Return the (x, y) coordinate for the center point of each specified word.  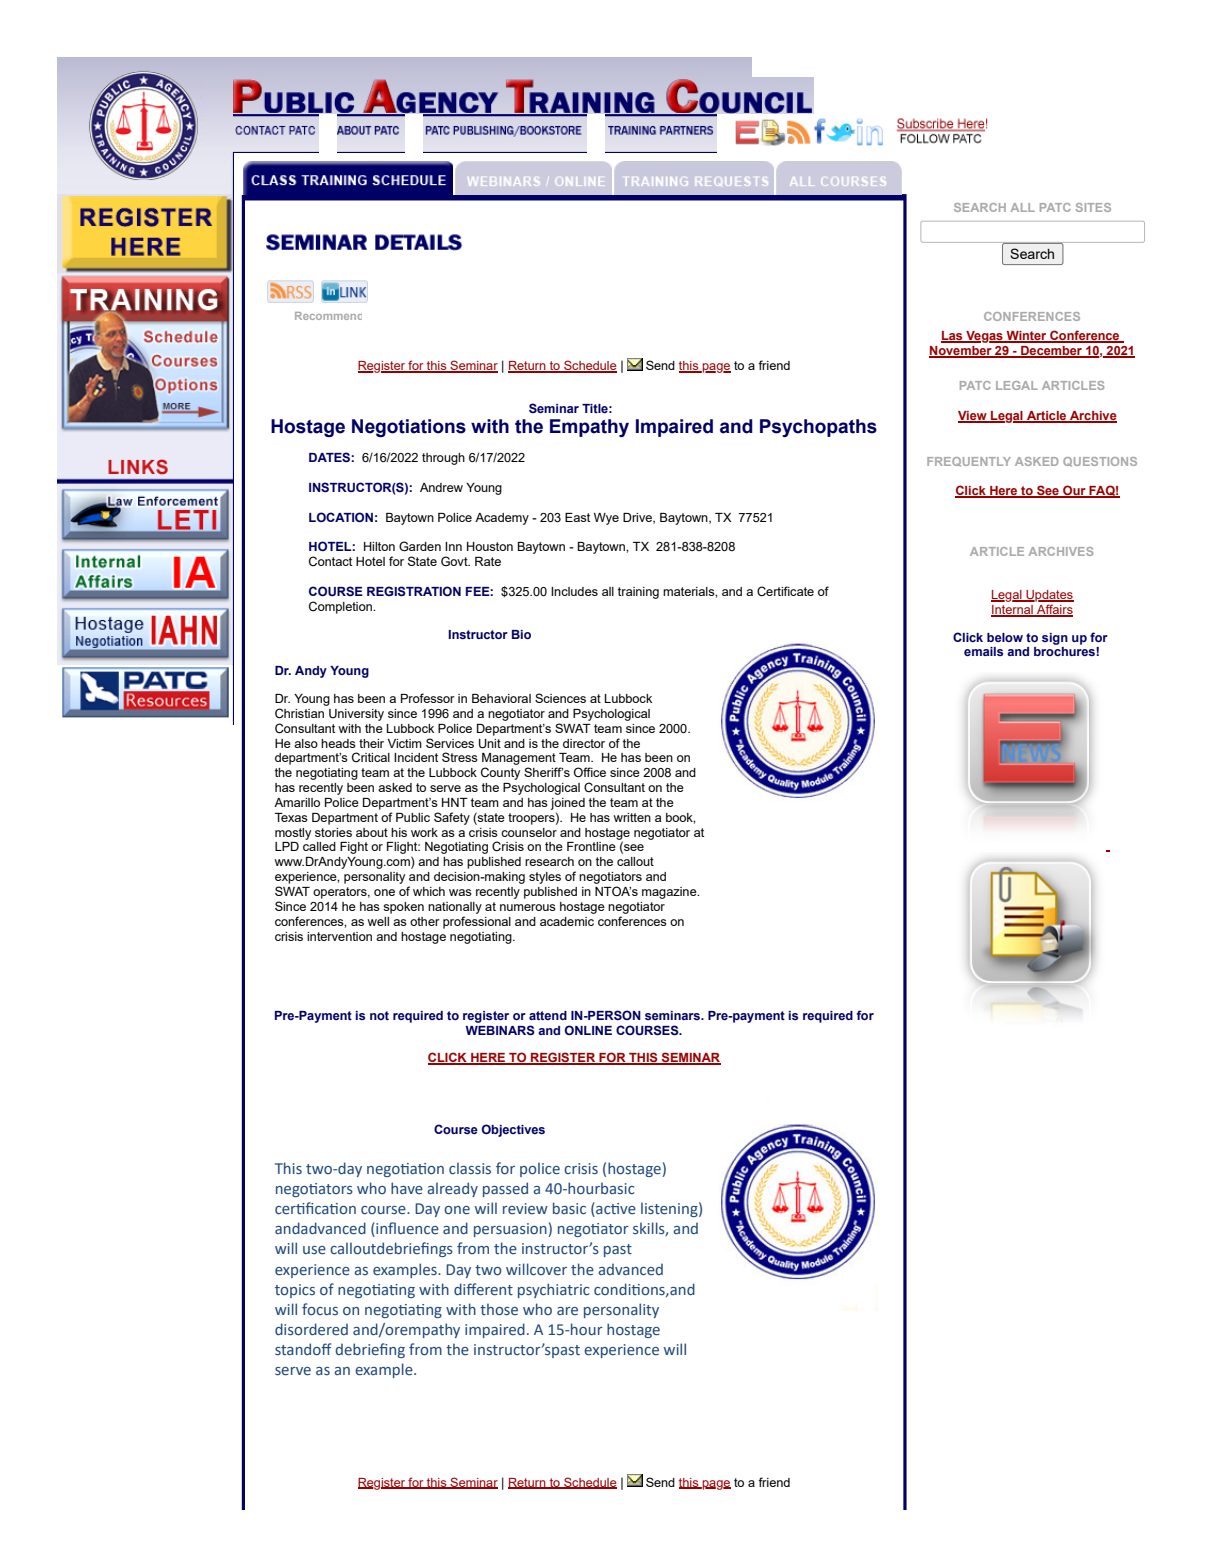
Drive (638, 518)
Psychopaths (818, 428)
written (632, 817)
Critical (371, 757)
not (379, 1015)
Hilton (379, 546)
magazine (670, 893)
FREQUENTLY (969, 462)
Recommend (328, 316)
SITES (1093, 207)
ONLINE (588, 1030)
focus (320, 1309)
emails (983, 651)
